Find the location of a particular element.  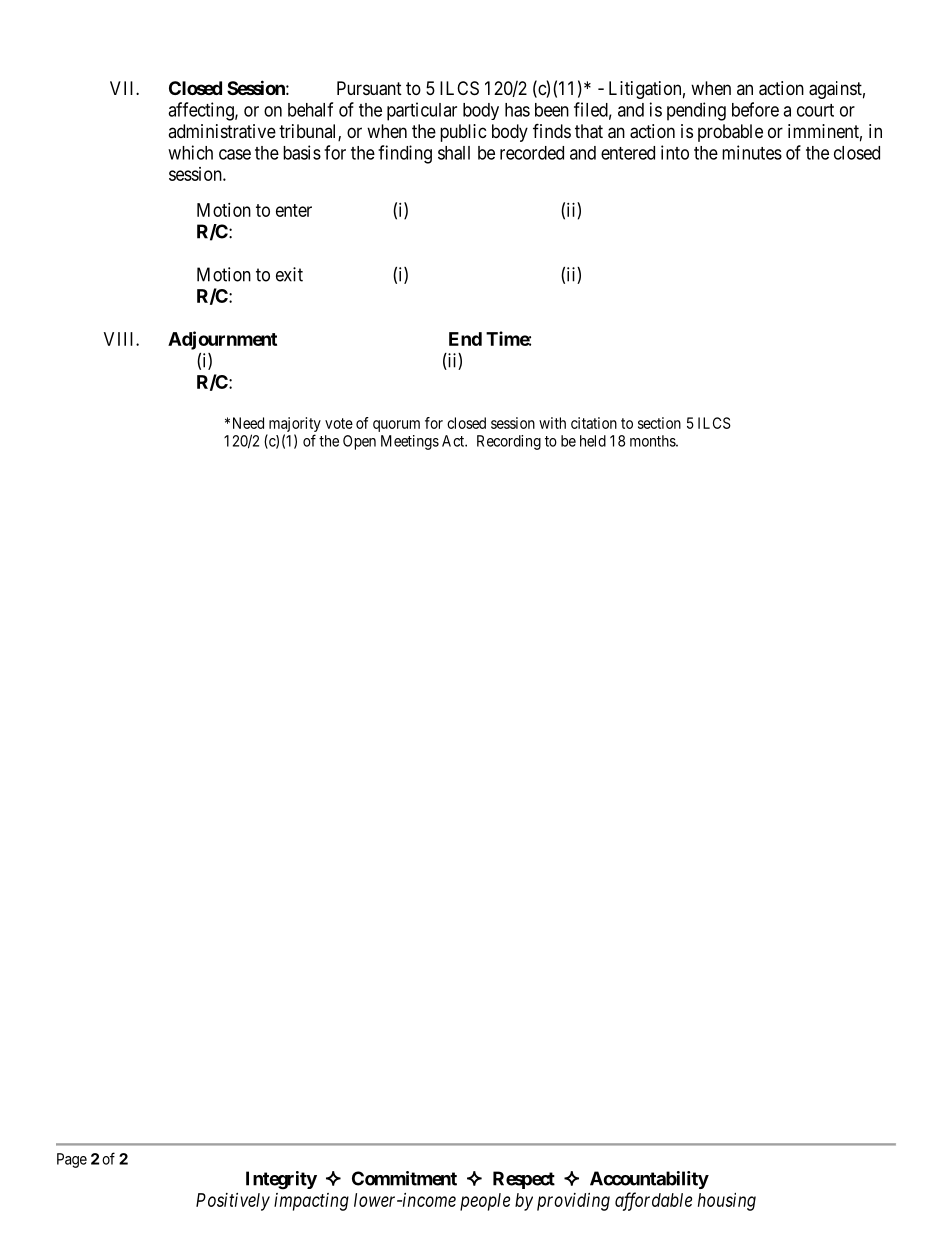

public is located at coordinates (463, 133).
